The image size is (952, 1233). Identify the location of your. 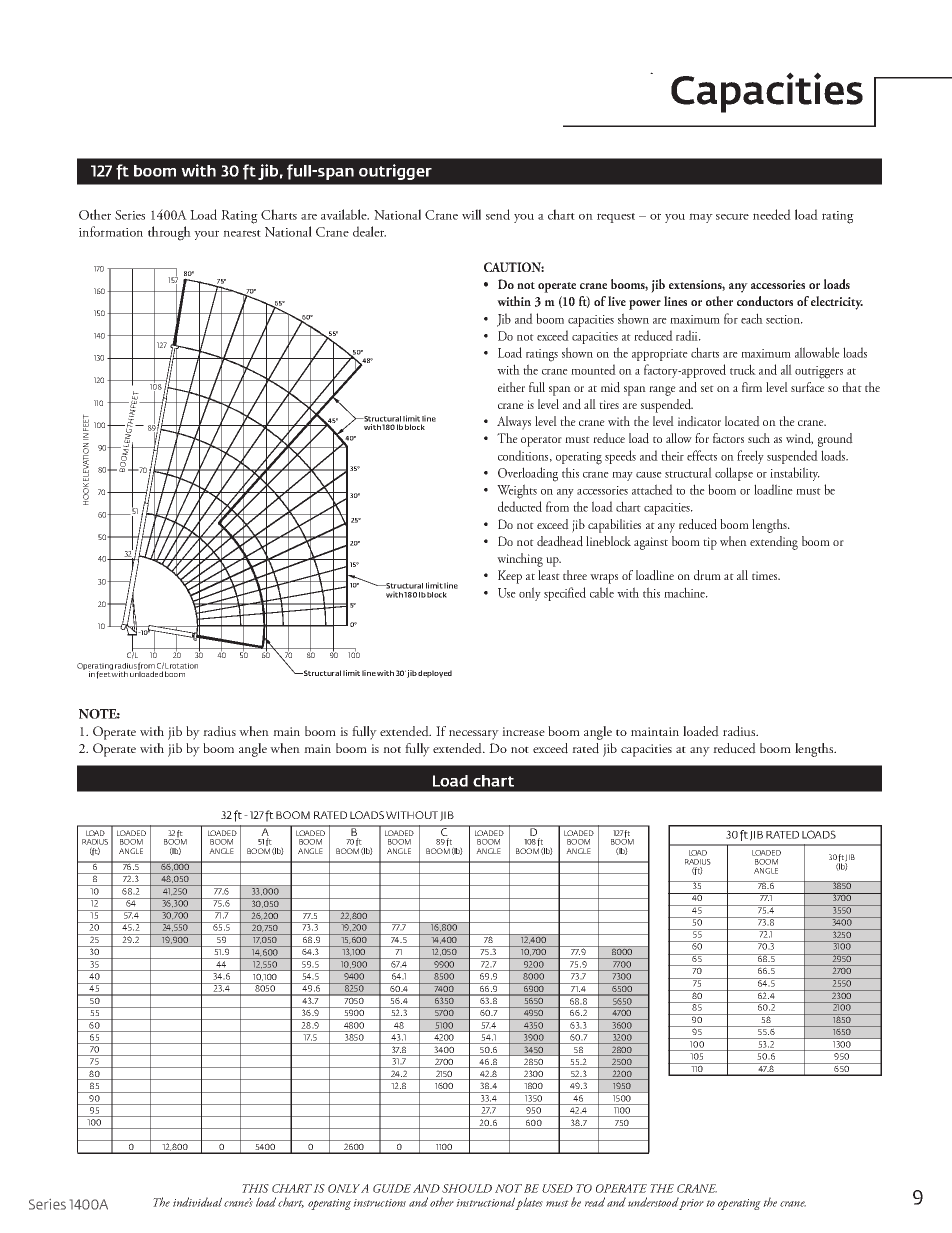
(206, 235).
